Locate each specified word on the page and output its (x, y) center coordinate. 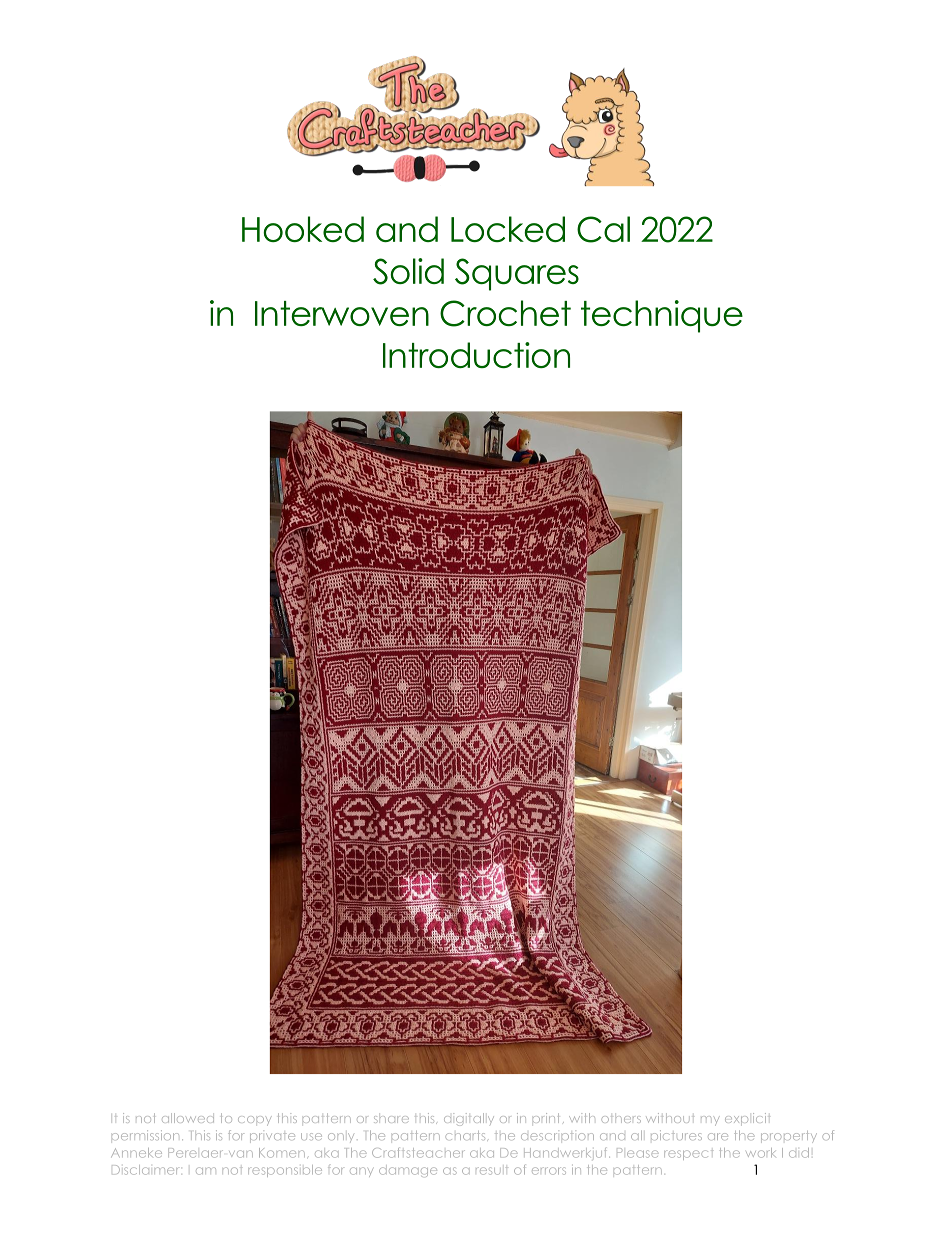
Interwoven (342, 313)
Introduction (476, 355)
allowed (188, 1118)
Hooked (303, 229)
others (621, 1119)
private (272, 1138)
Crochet (505, 313)
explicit (747, 1119)
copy (255, 1121)
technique (662, 316)
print (546, 1118)
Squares (517, 274)
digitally (469, 1119)
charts (465, 1135)
